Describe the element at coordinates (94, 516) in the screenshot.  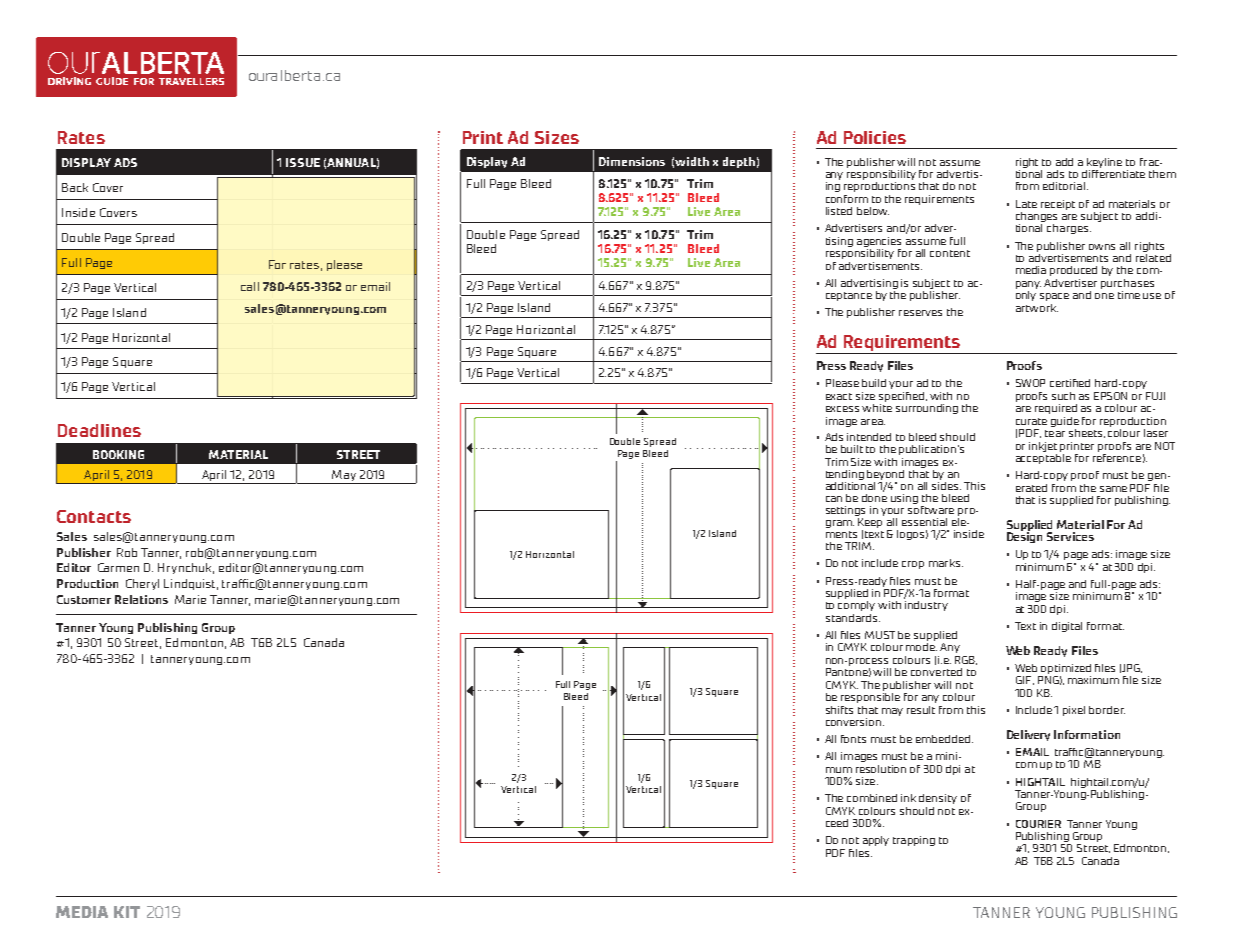
I see `Contacts` at that location.
